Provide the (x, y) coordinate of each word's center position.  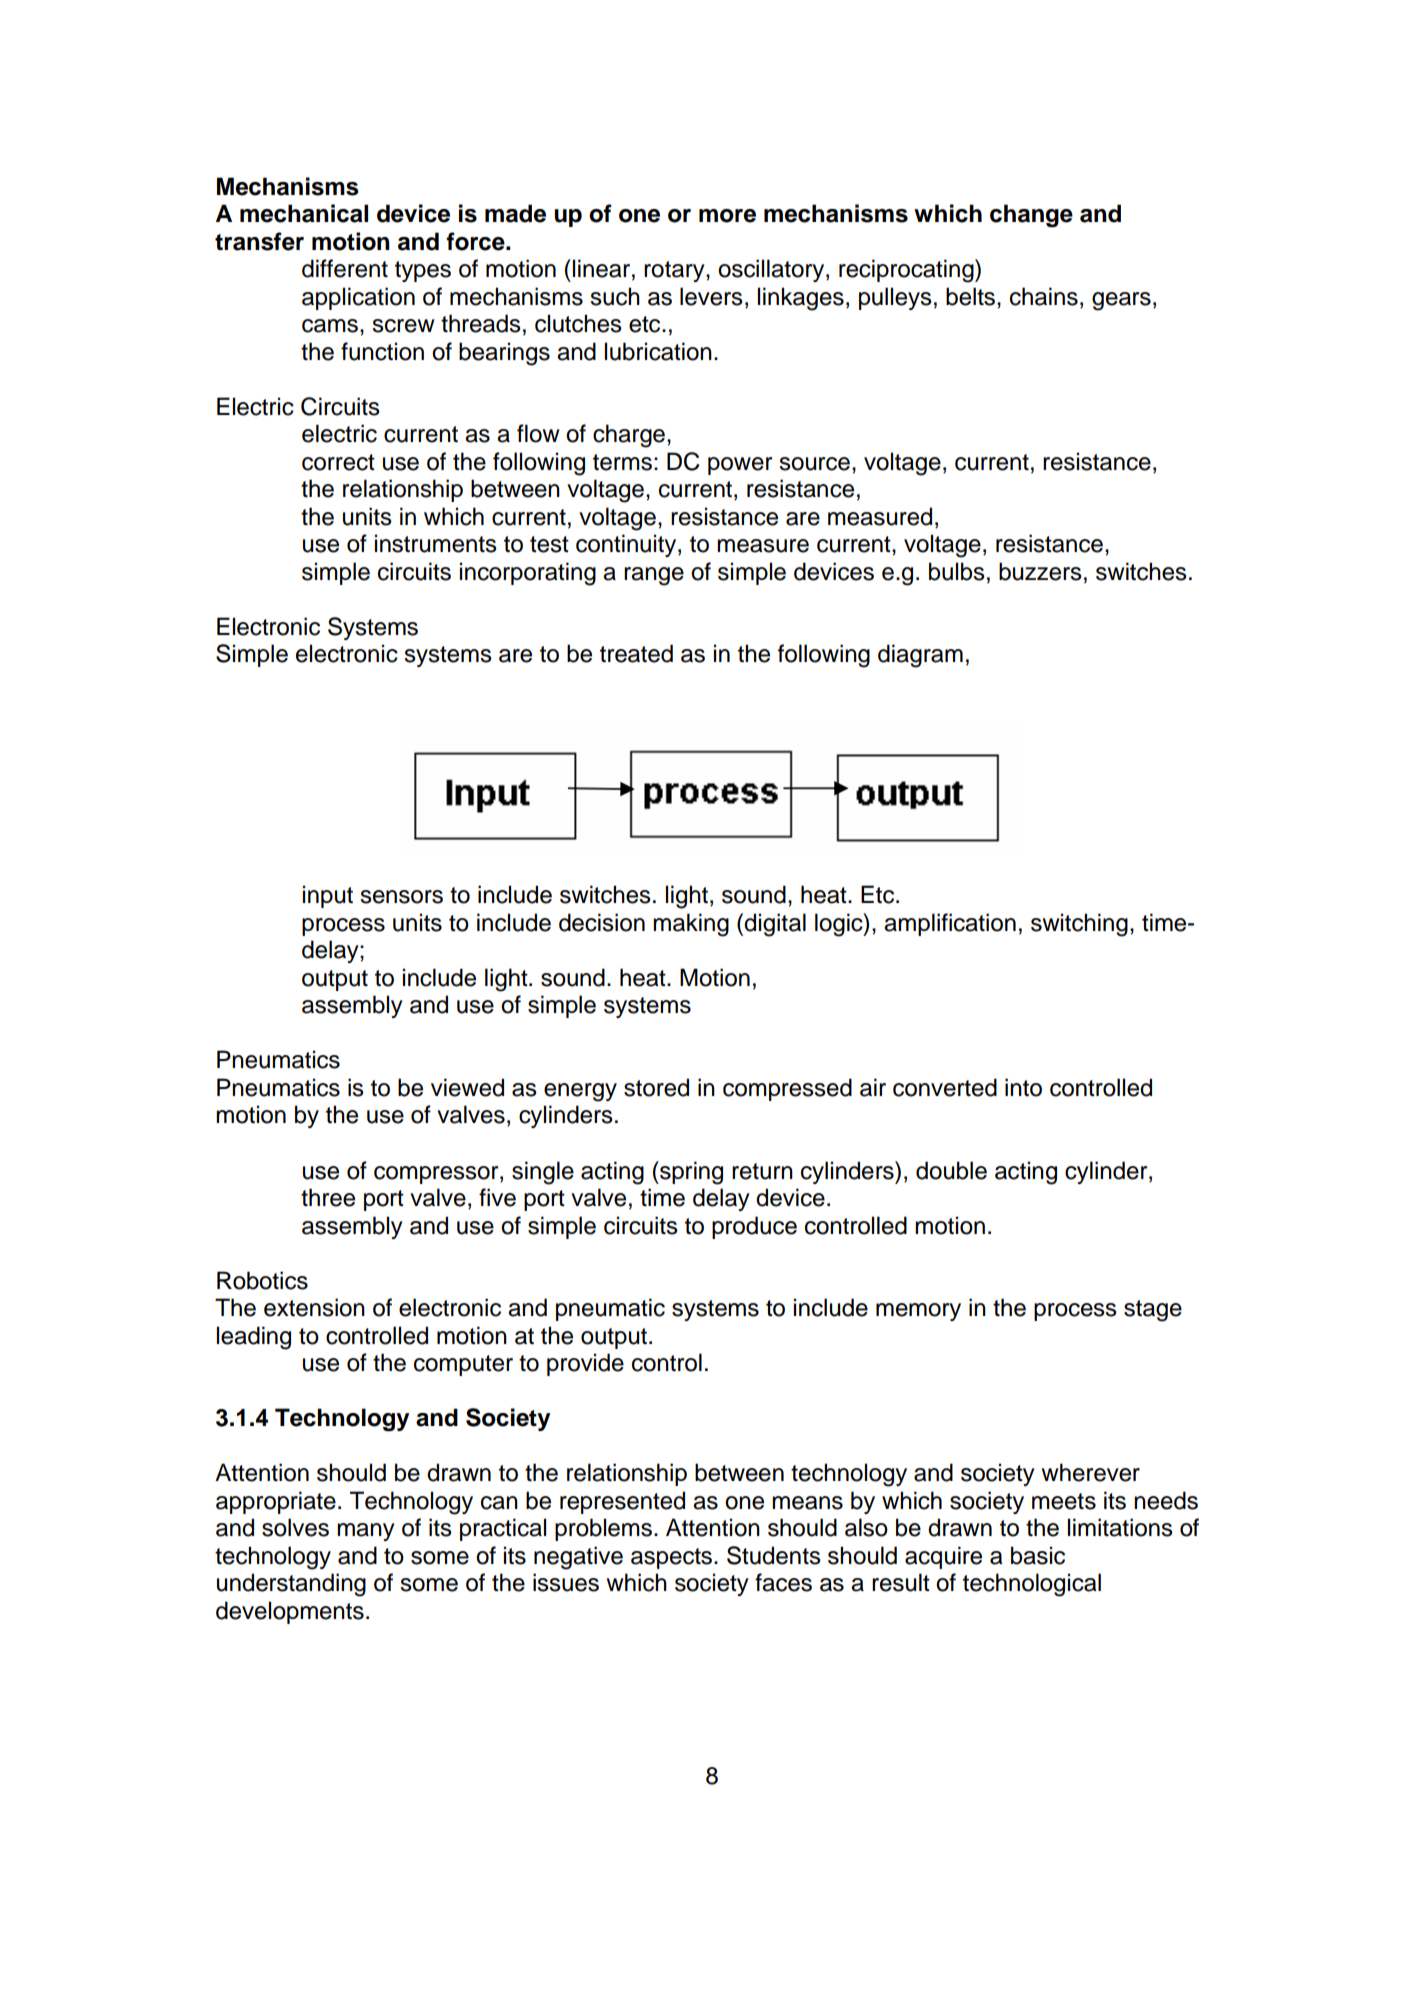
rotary (675, 271)
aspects (673, 1558)
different (345, 268)
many (366, 1532)
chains (1044, 296)
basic (1038, 1555)
